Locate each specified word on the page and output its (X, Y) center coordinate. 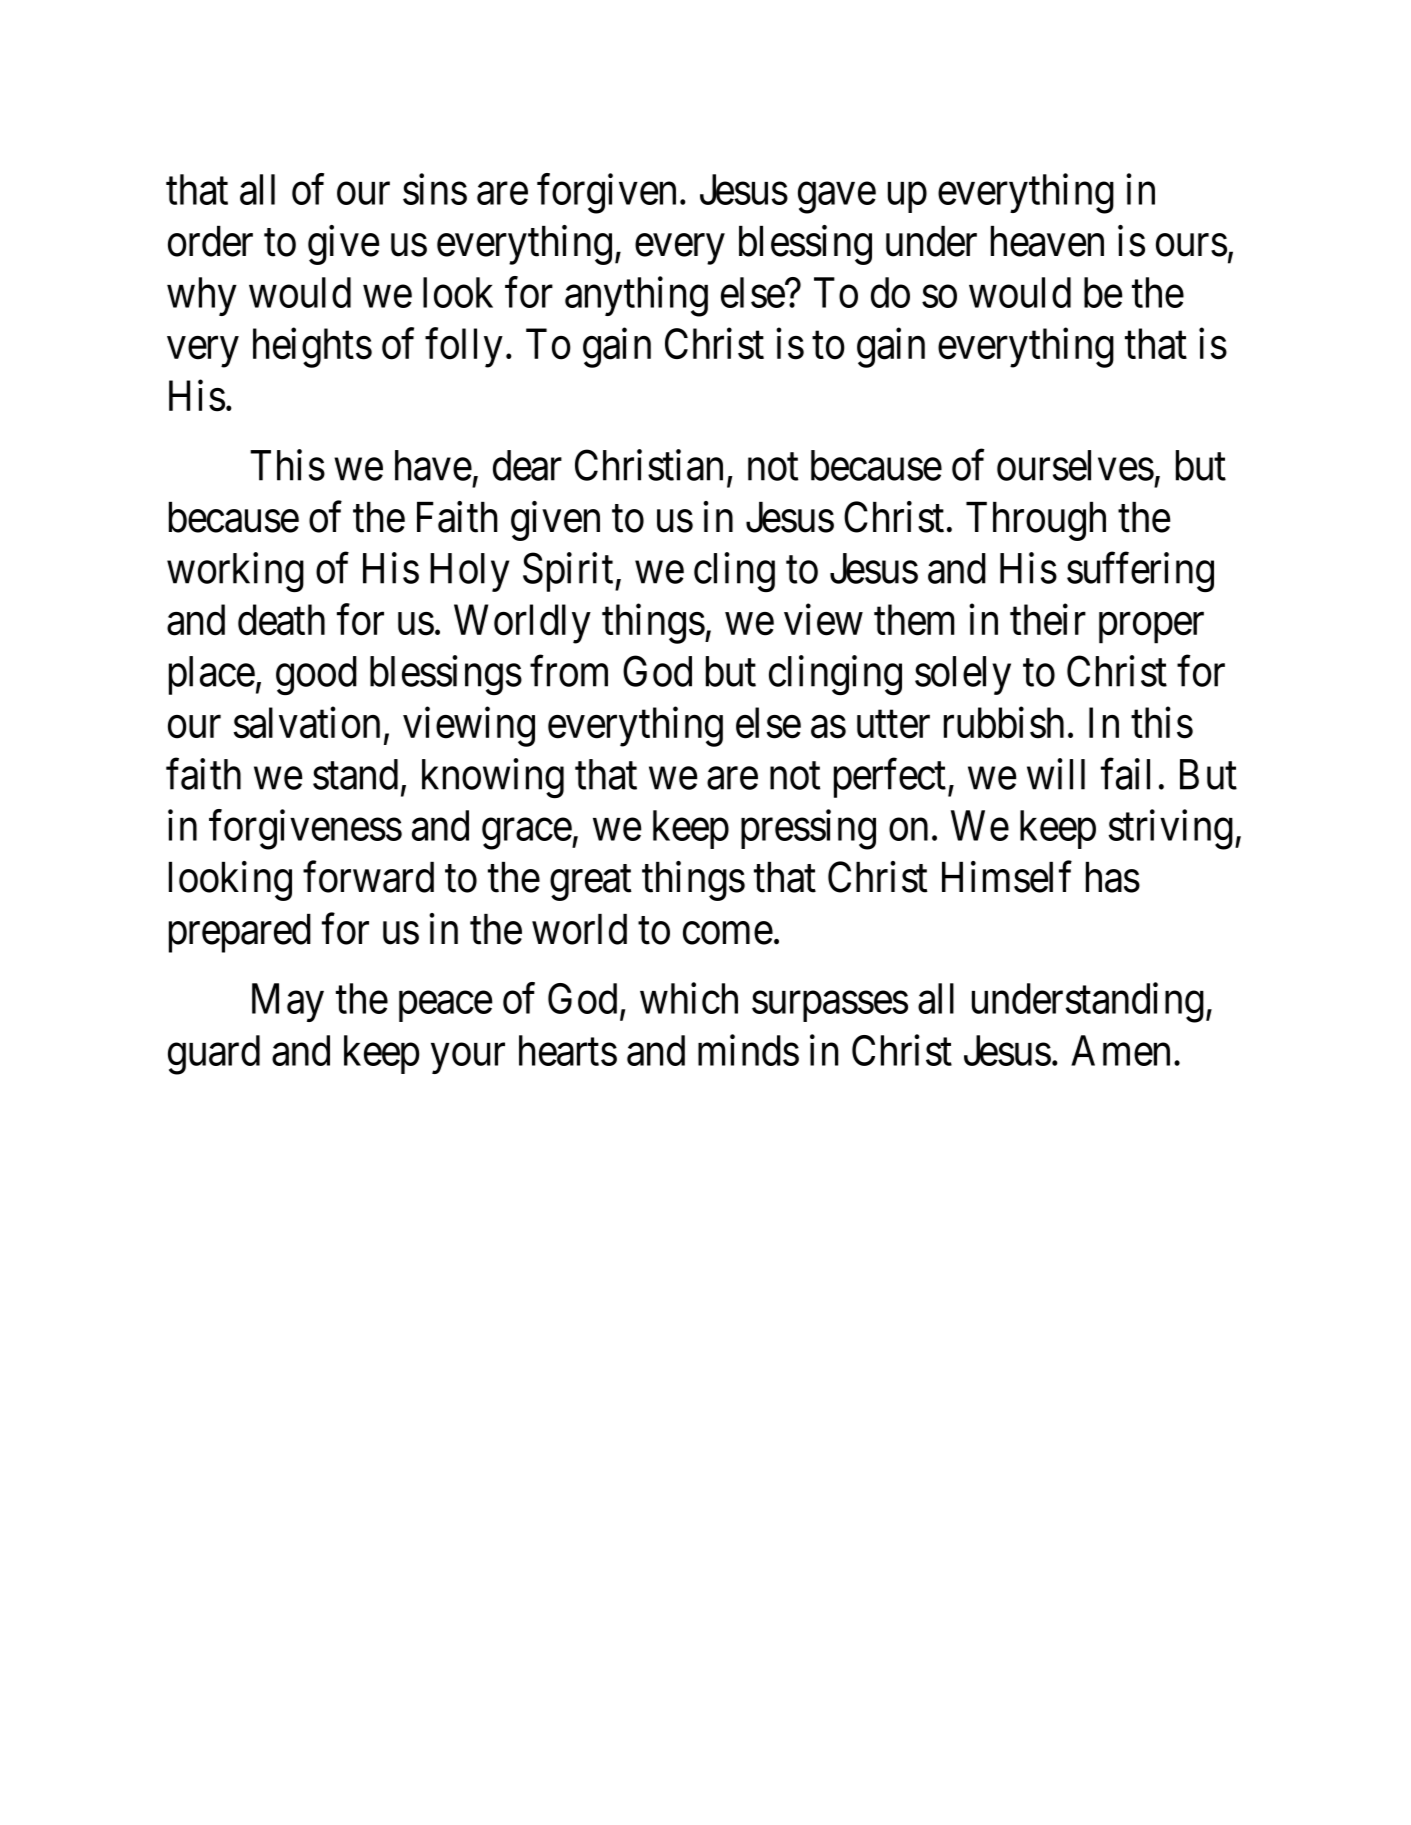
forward (368, 877)
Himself (1007, 877)
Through (1036, 521)
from (569, 671)
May (288, 1003)
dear (527, 465)
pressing (808, 830)
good (316, 675)
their (1048, 620)
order (210, 241)
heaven (1047, 241)
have (433, 465)
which (689, 998)
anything (636, 297)
